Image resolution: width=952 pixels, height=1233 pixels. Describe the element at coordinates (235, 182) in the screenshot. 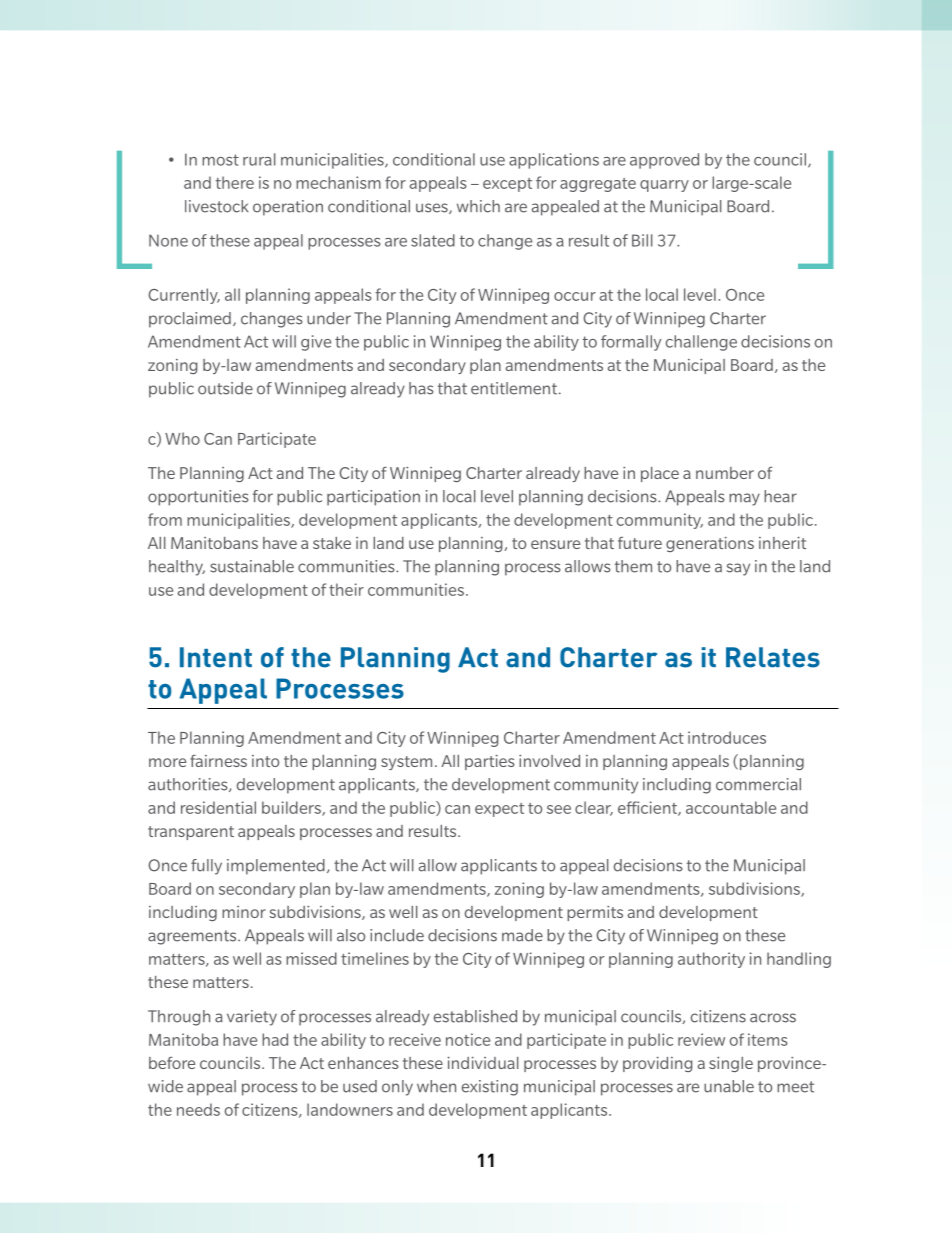

I see `there` at that location.
